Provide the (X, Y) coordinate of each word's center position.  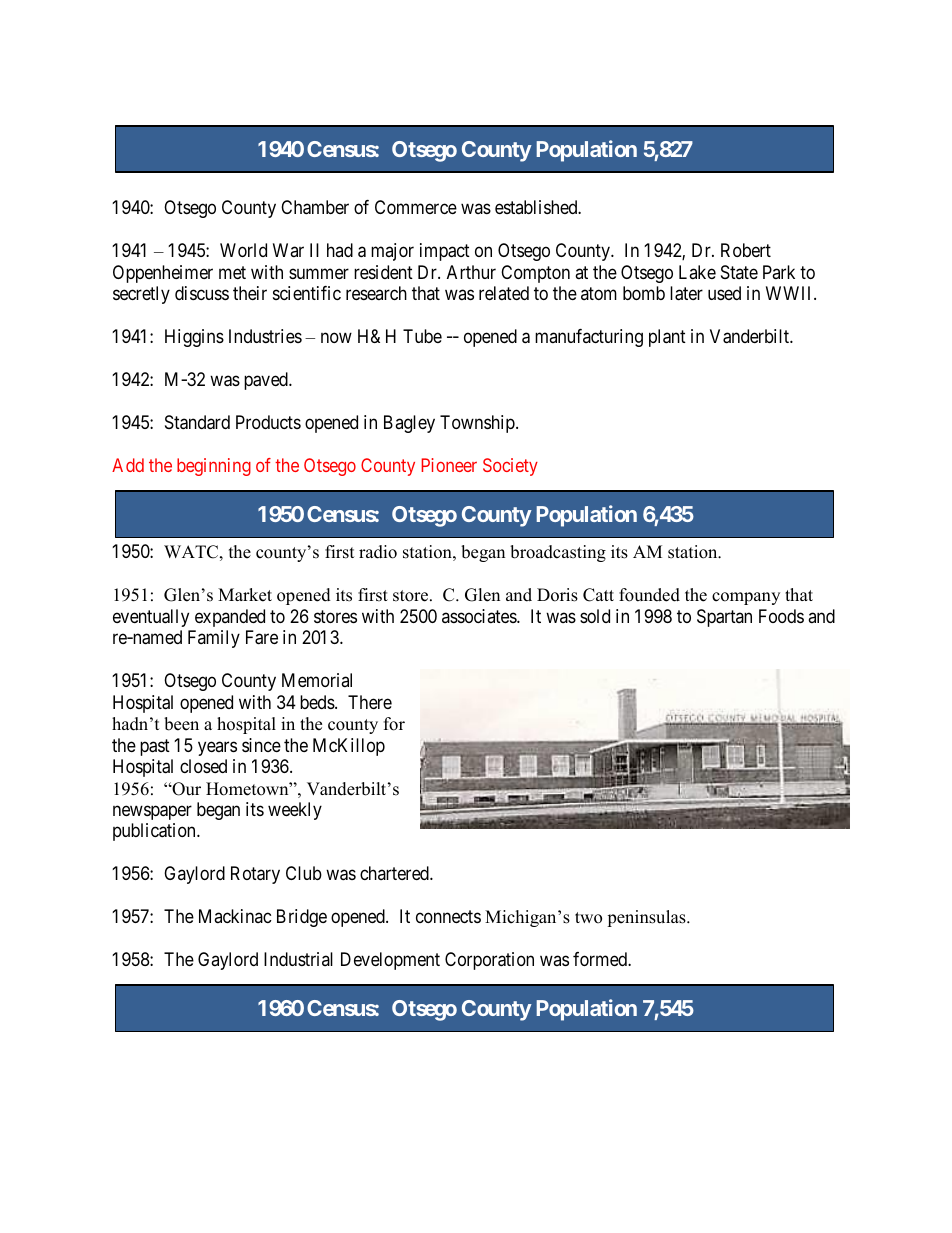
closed (203, 766)
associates (480, 616)
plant (667, 338)
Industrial (298, 959)
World (243, 250)
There (370, 702)
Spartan (724, 618)
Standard (197, 422)
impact (445, 252)
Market (245, 595)
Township (478, 424)
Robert (746, 250)
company (746, 598)
